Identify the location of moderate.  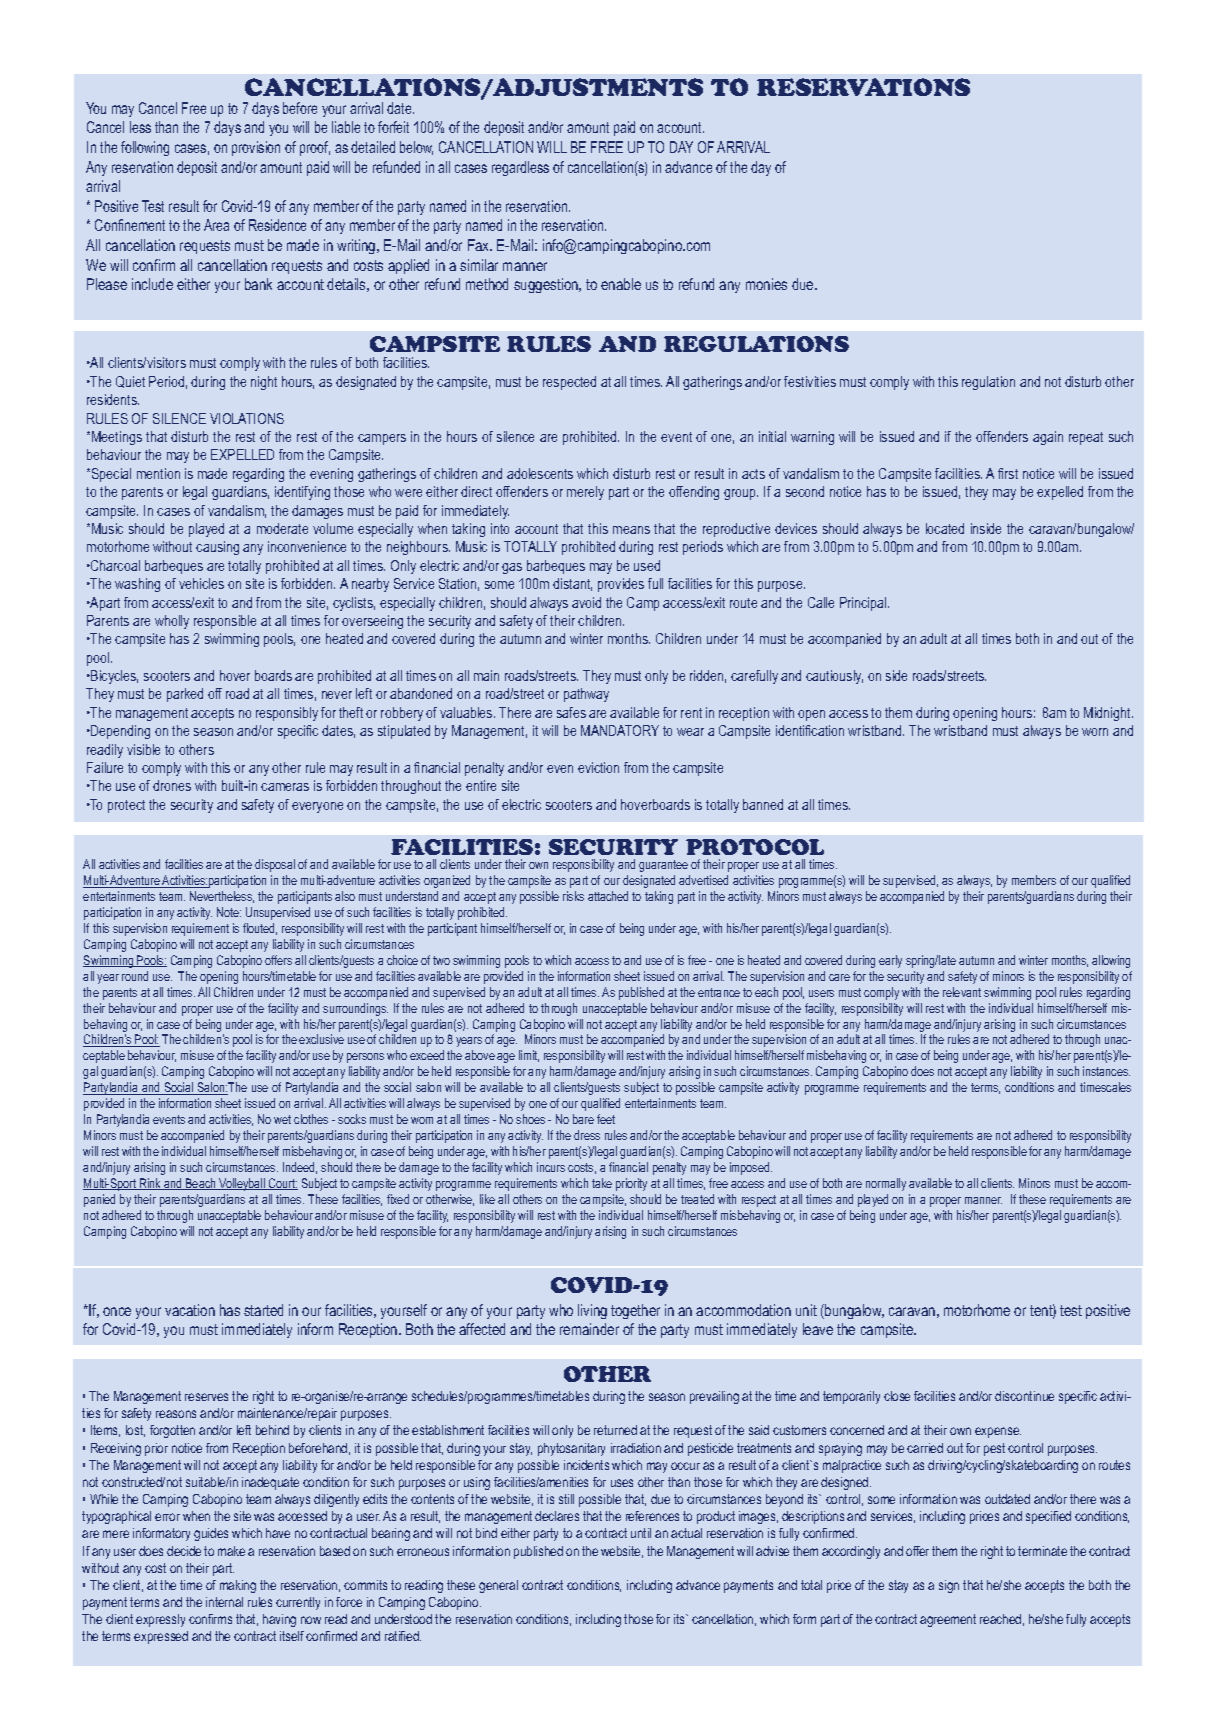
(282, 528).
